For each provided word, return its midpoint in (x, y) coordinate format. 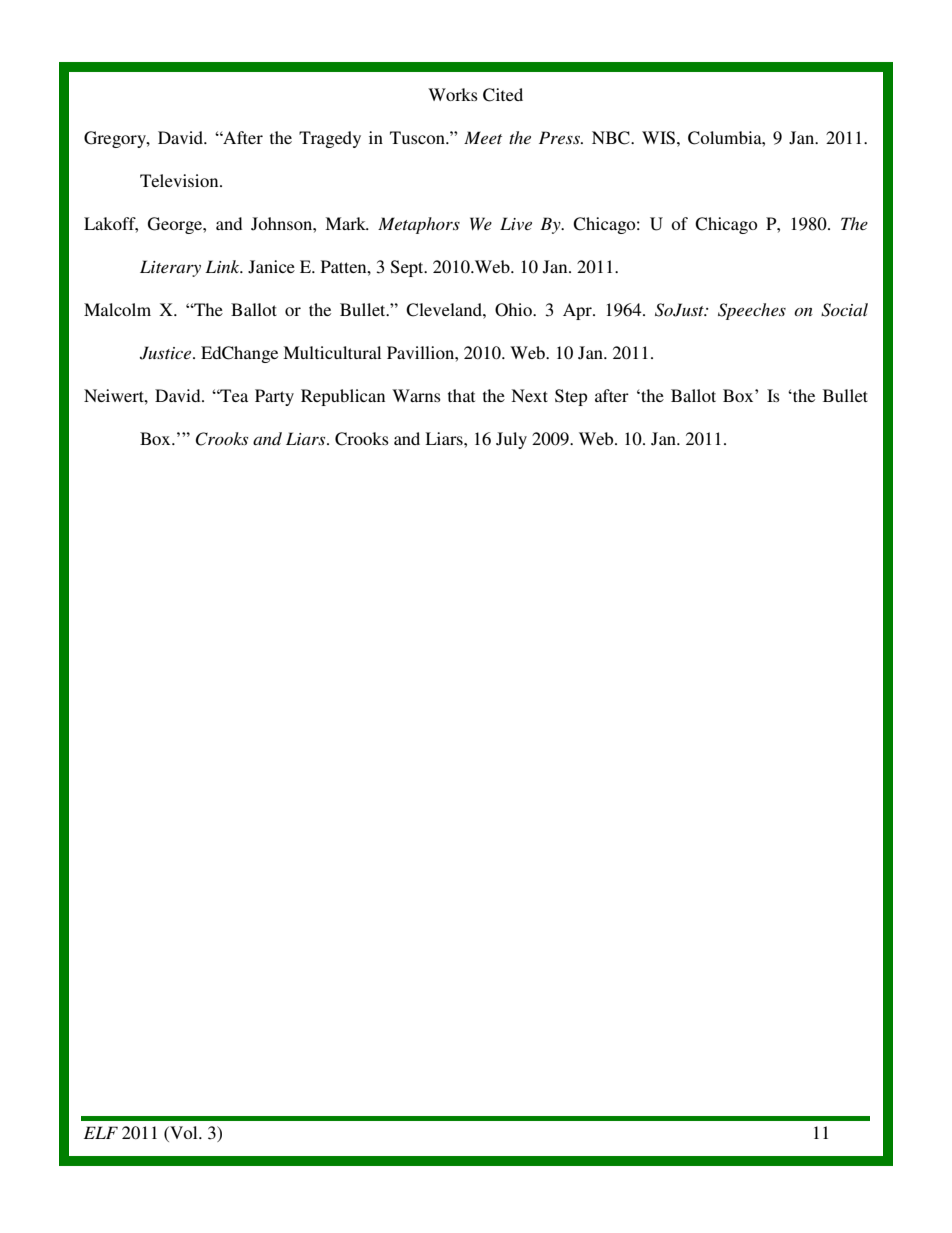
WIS (658, 138)
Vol (184, 1132)
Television (180, 180)
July (511, 440)
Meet (483, 137)
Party (274, 397)
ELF (101, 1132)
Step (571, 397)
